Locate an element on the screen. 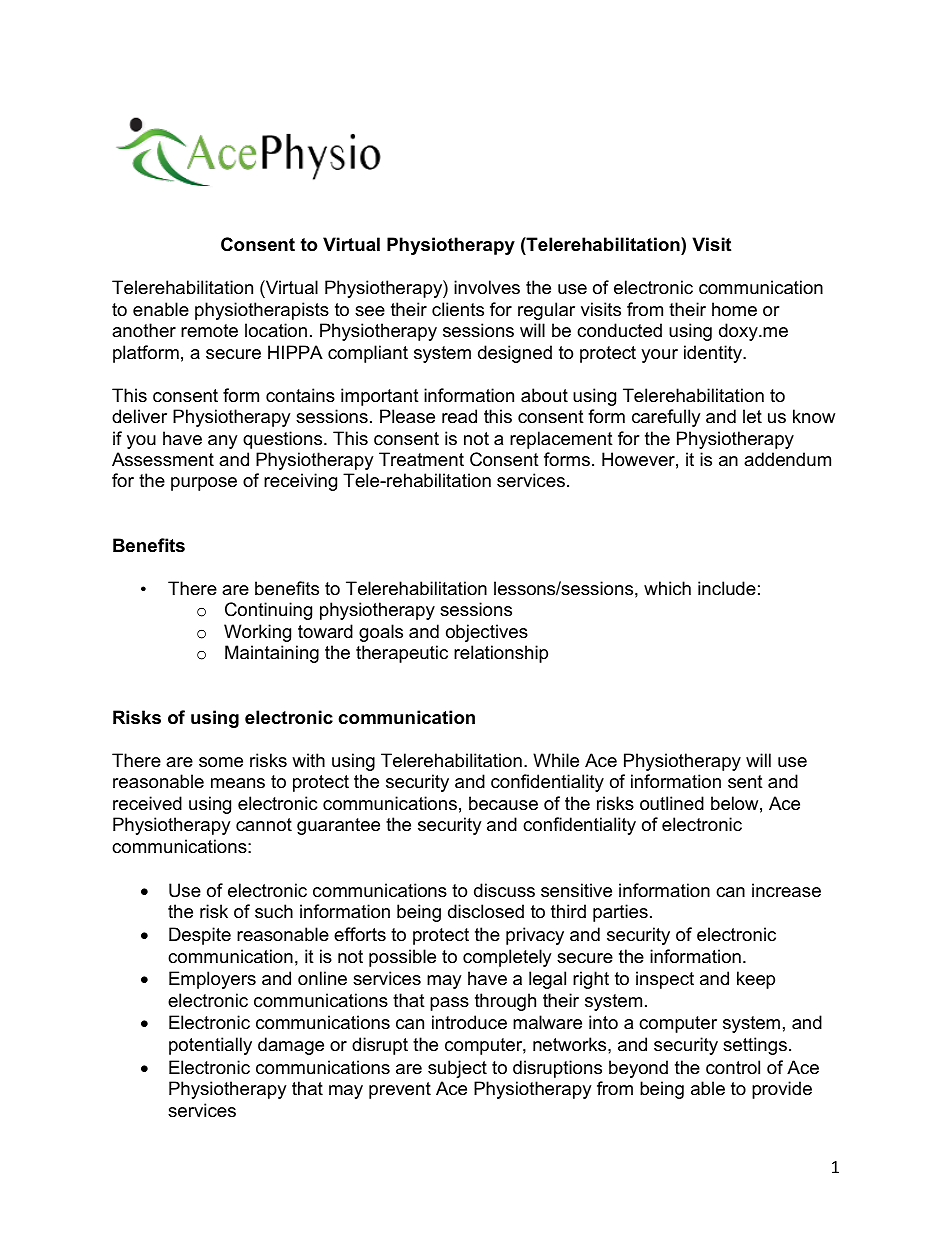 This screenshot has height=1233, width=952. control is located at coordinates (733, 1067).
